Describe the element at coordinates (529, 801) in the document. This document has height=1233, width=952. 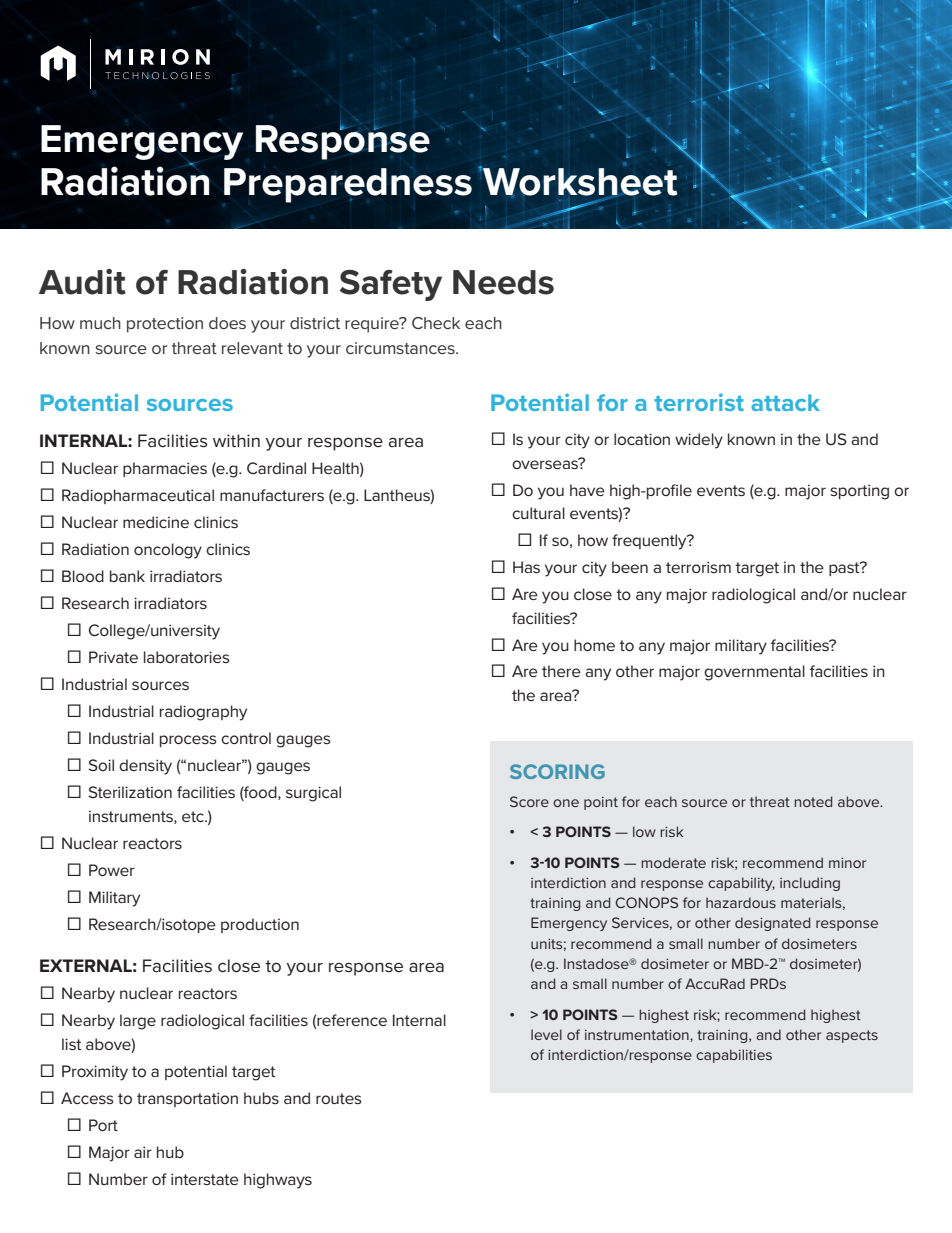
I see `Score` at that location.
